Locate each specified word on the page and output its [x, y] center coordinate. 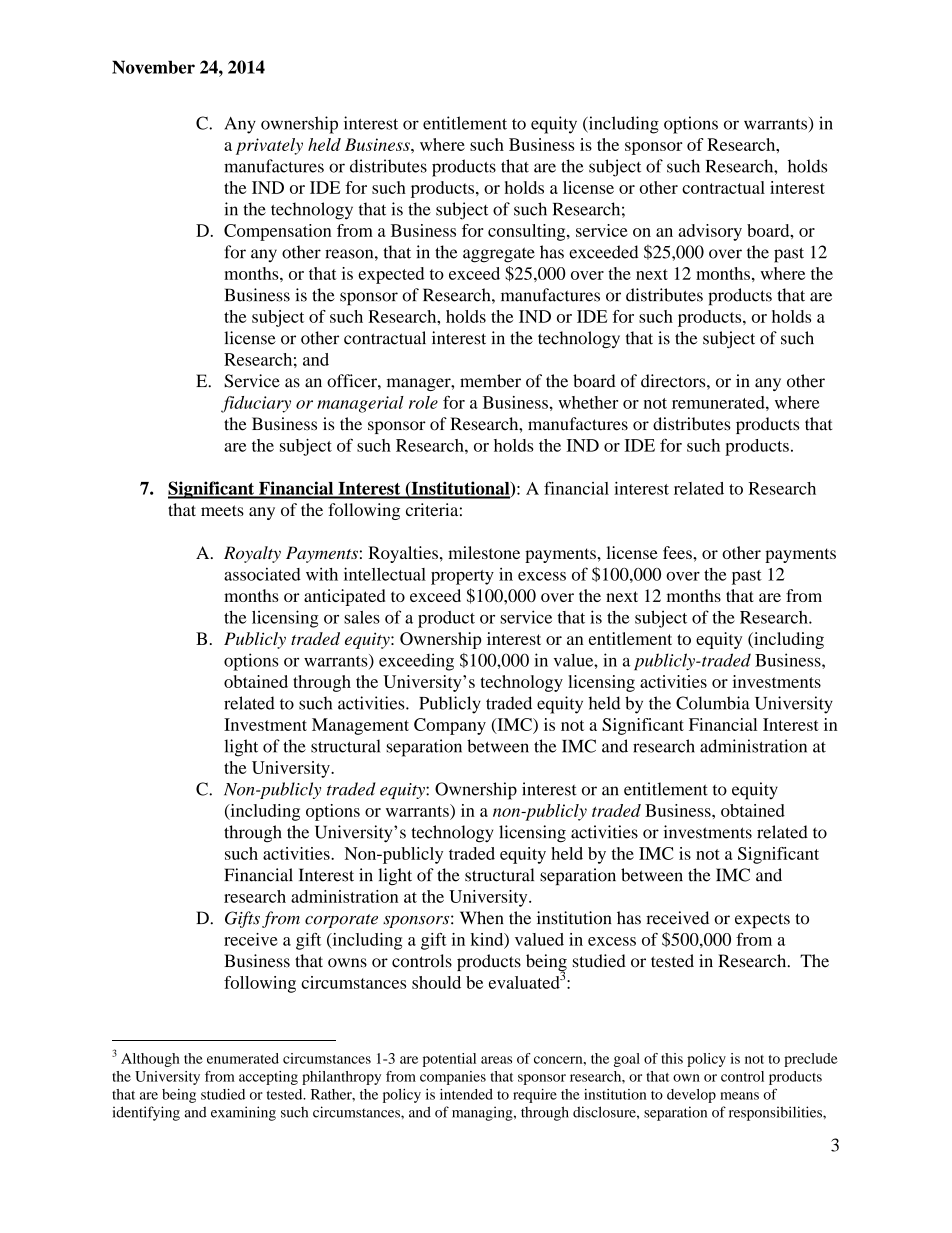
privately [269, 146]
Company [450, 726]
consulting [528, 232]
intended [466, 1094]
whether [588, 402]
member [490, 381]
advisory [710, 232]
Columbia [713, 703]
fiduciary [256, 404]
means [739, 1096]
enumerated [243, 1058]
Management [360, 726]
